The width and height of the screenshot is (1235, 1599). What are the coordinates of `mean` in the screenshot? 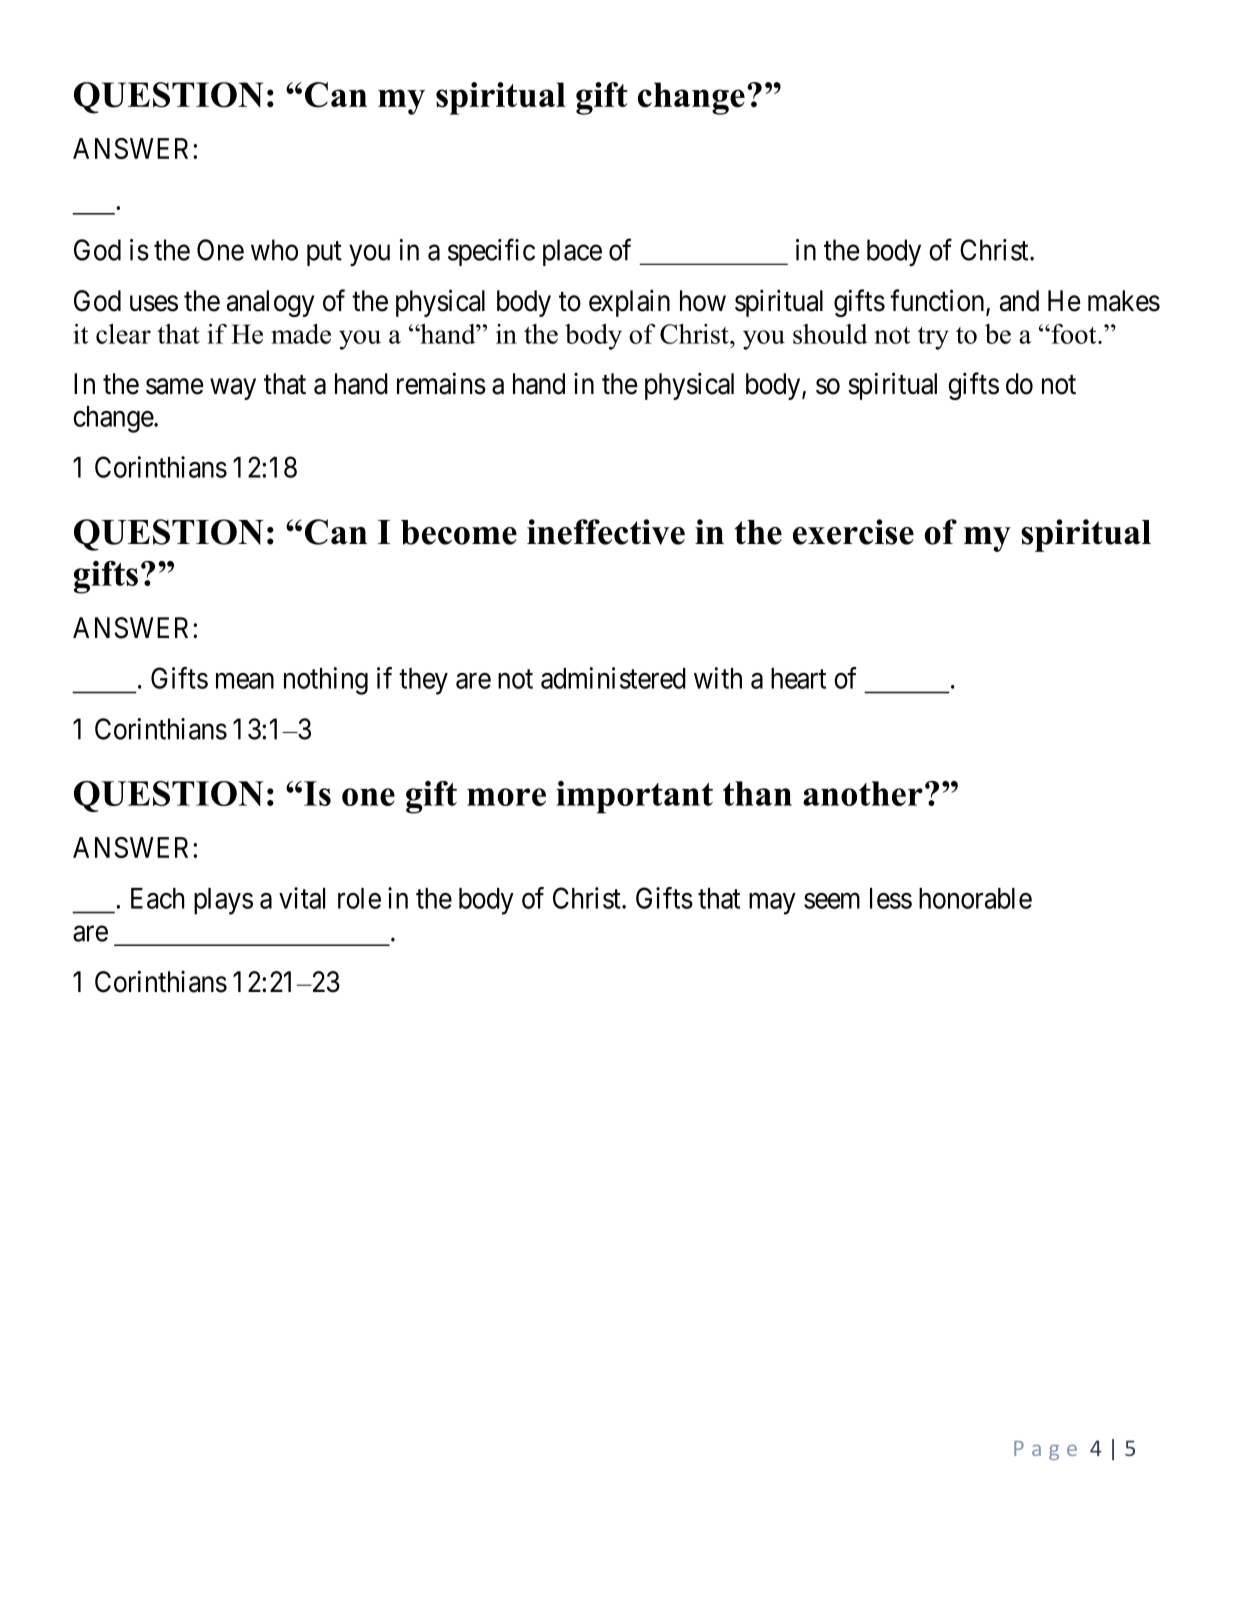 It's located at (245, 681).
